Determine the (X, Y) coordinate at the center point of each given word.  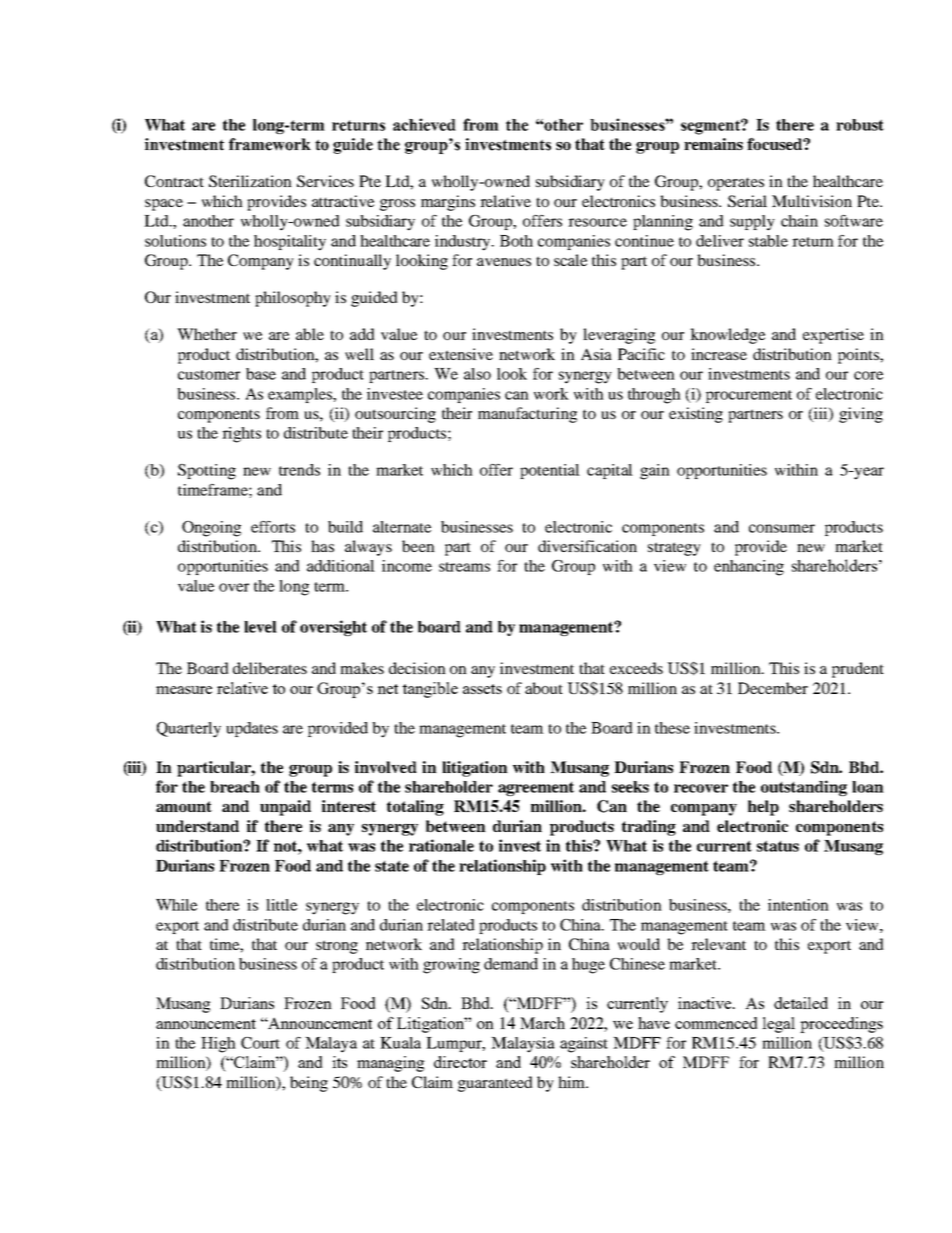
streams (464, 567)
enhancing (749, 568)
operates (736, 184)
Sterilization (250, 181)
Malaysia (523, 1045)
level (260, 627)
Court (260, 1043)
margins (448, 203)
